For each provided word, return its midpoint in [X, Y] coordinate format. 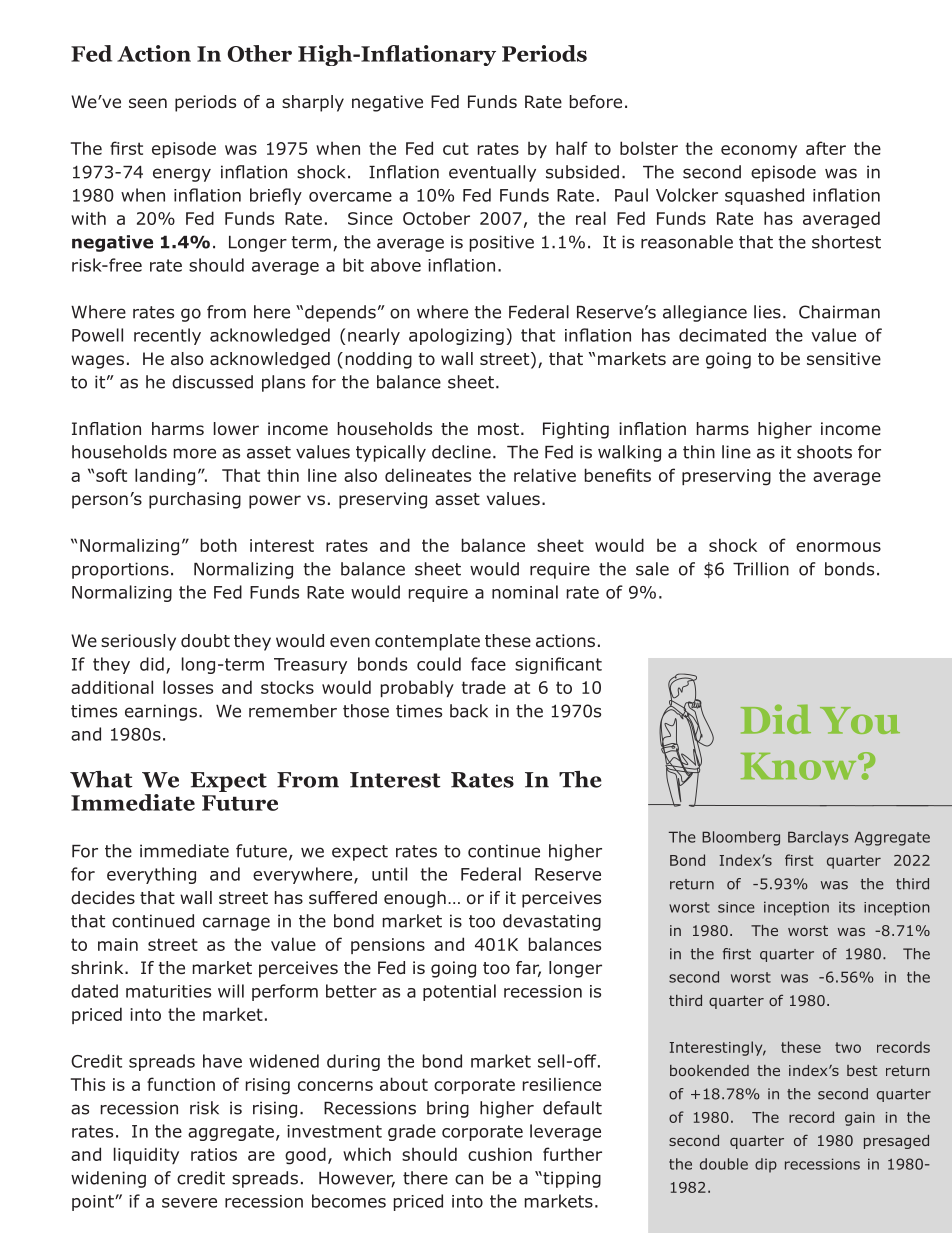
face [488, 664]
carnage [236, 924]
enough [415, 899]
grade [412, 1132]
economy [759, 151]
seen [148, 103]
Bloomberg [741, 838]
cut [456, 148]
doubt [205, 641]
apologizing [456, 336]
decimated [722, 335]
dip [766, 1165]
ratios [214, 1154]
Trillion [761, 569]
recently [167, 336]
